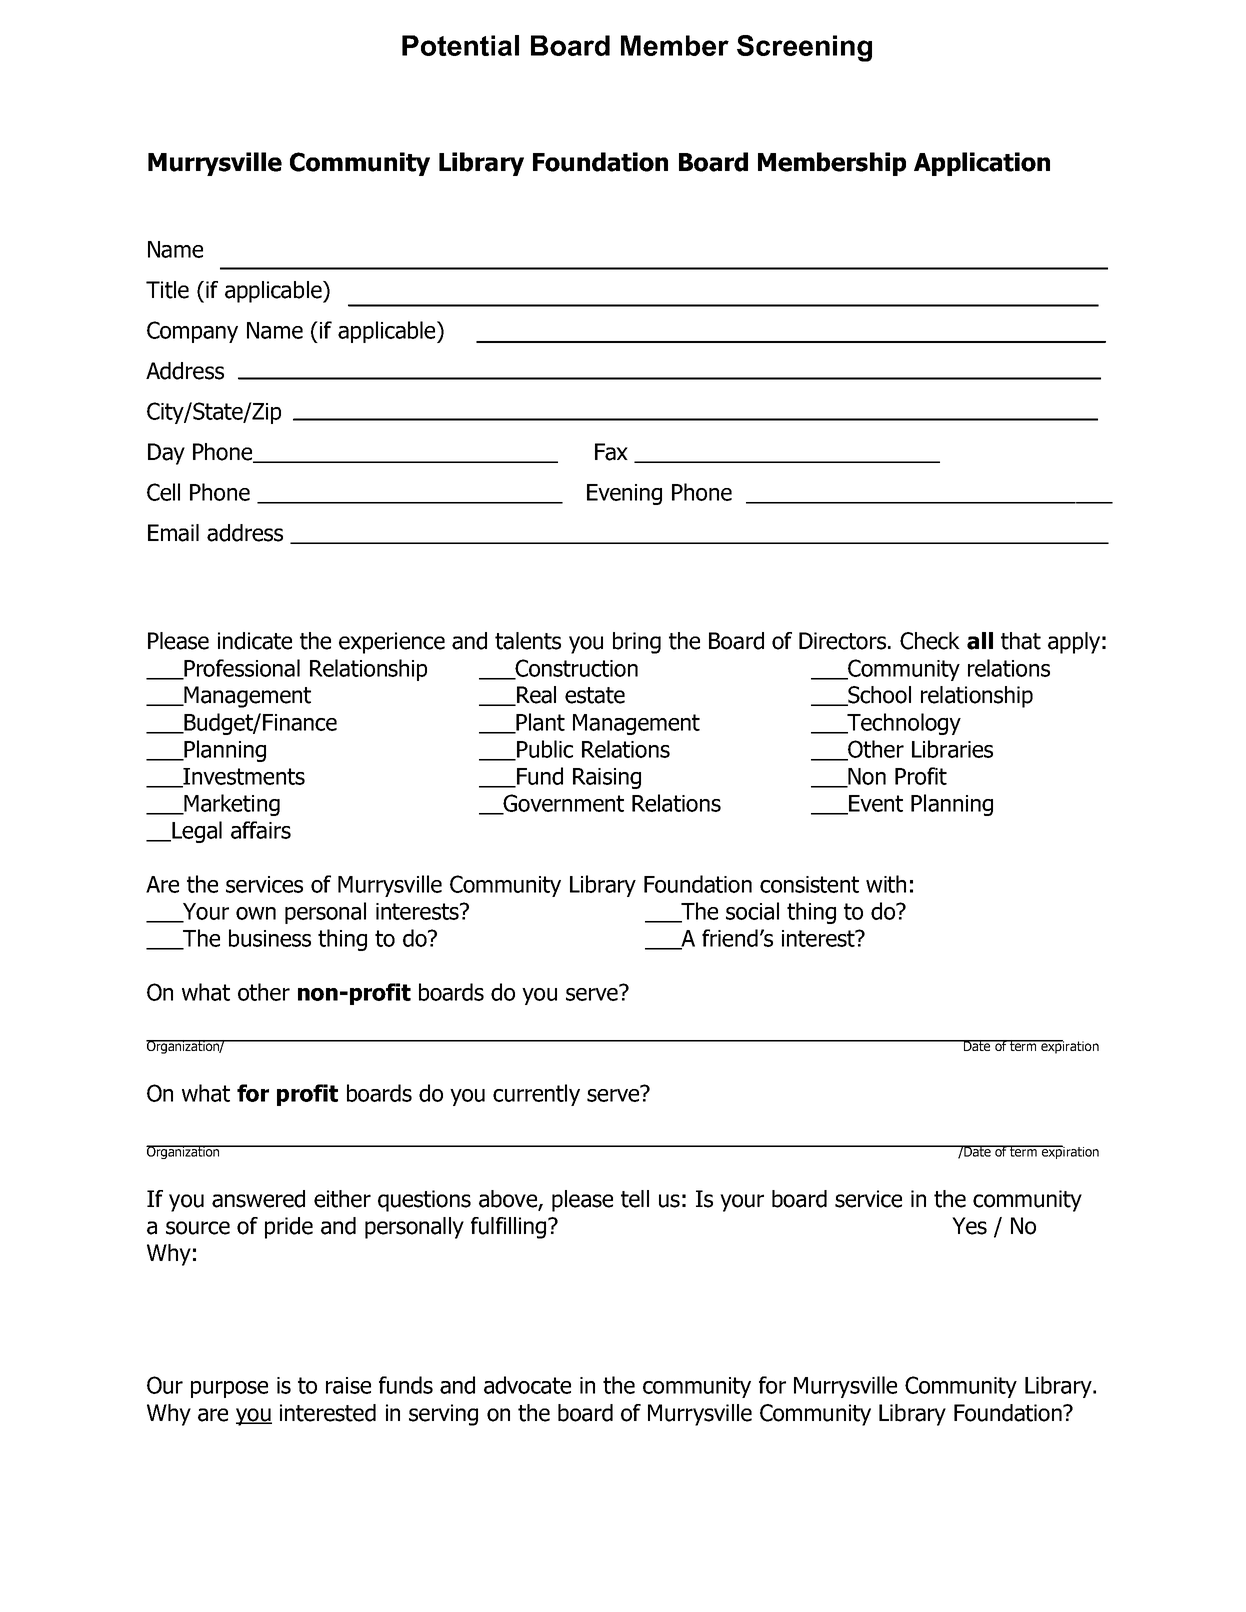 The width and height of the document is (1246, 1612). Describe the element at coordinates (982, 164) in the document. I see `Application` at that location.
